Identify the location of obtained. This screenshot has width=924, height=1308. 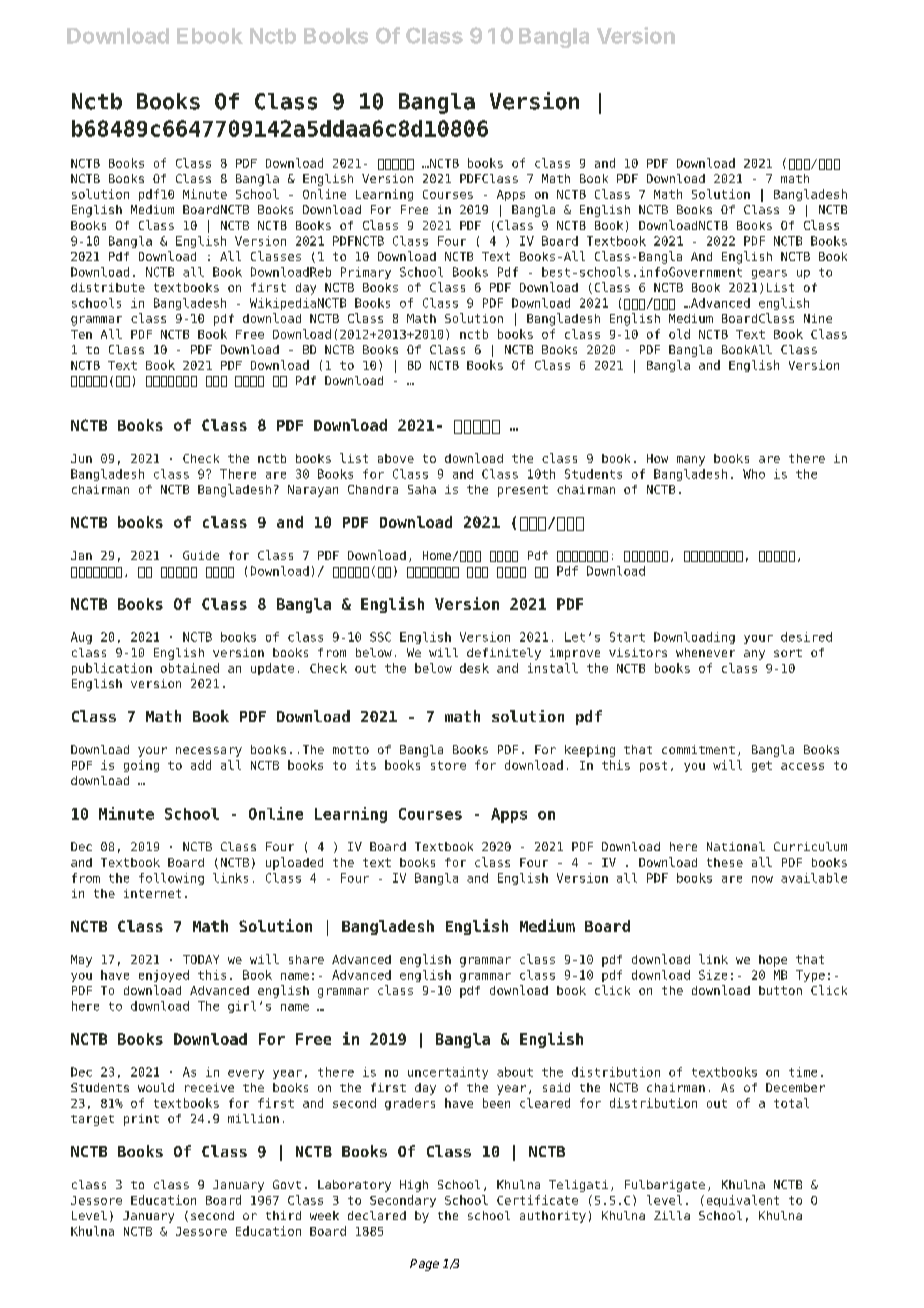
(190, 668).
